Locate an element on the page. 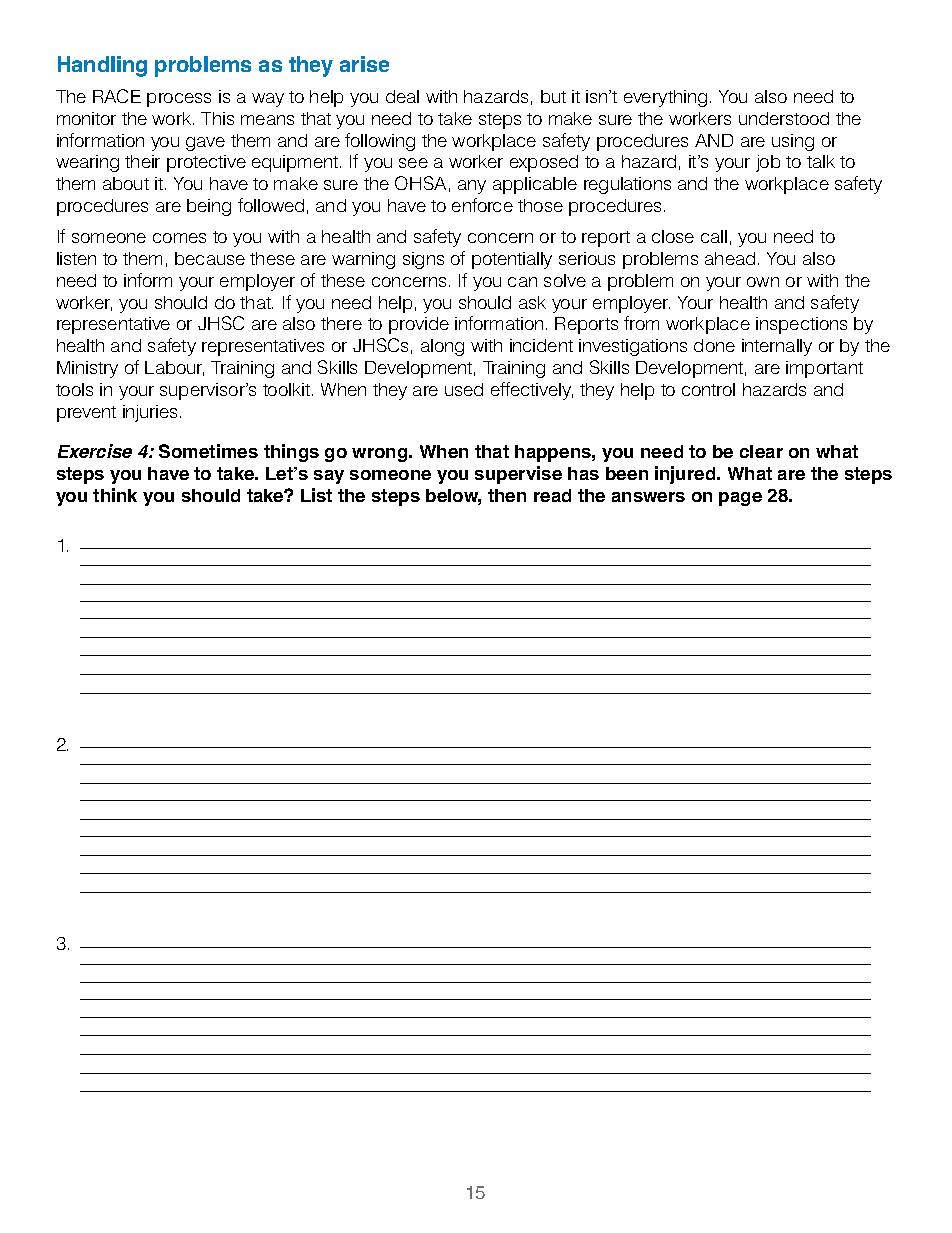 The image size is (952, 1233). used is located at coordinates (464, 389).
